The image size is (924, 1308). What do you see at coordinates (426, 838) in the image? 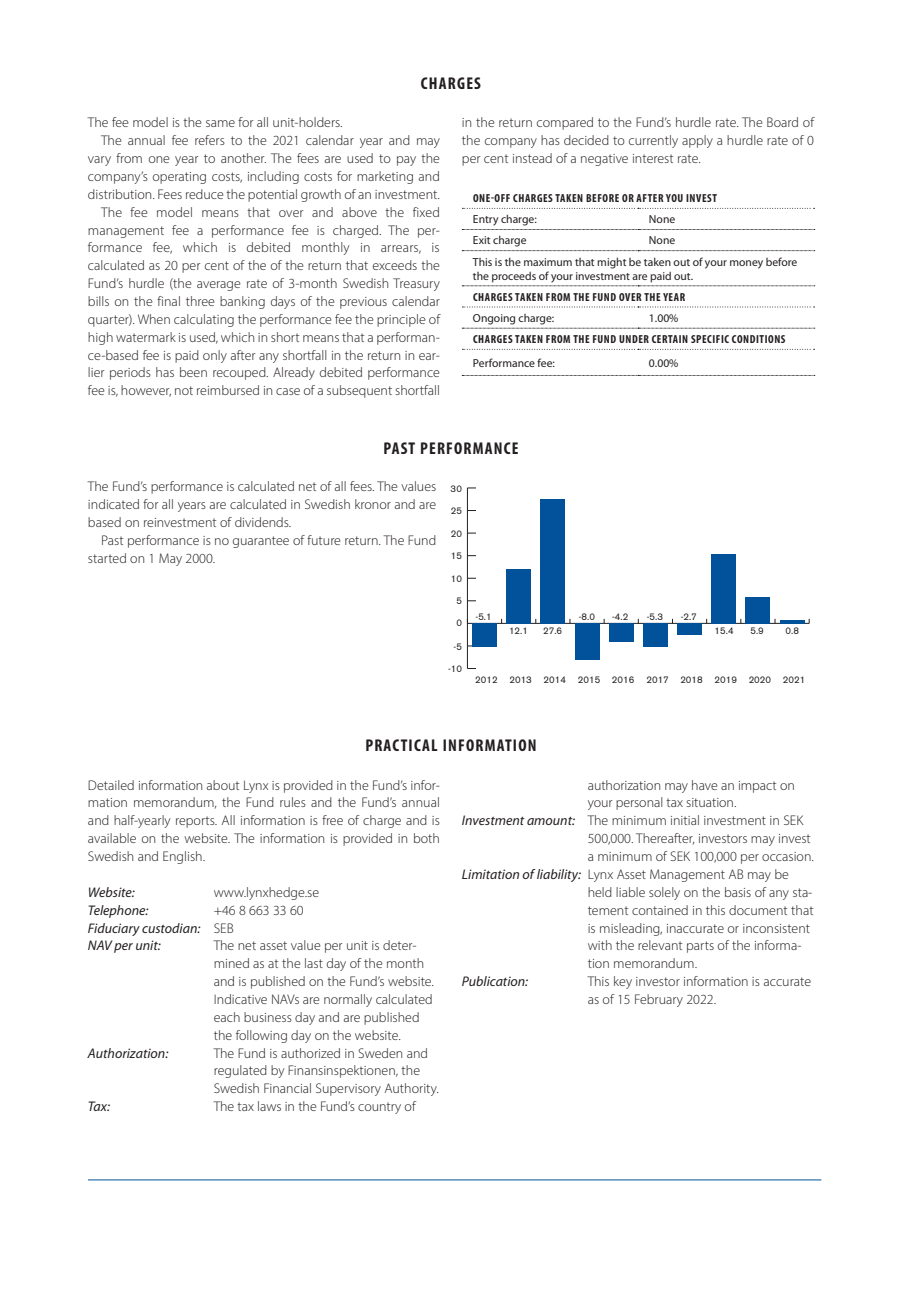
I see `both` at bounding box center [426, 838].
